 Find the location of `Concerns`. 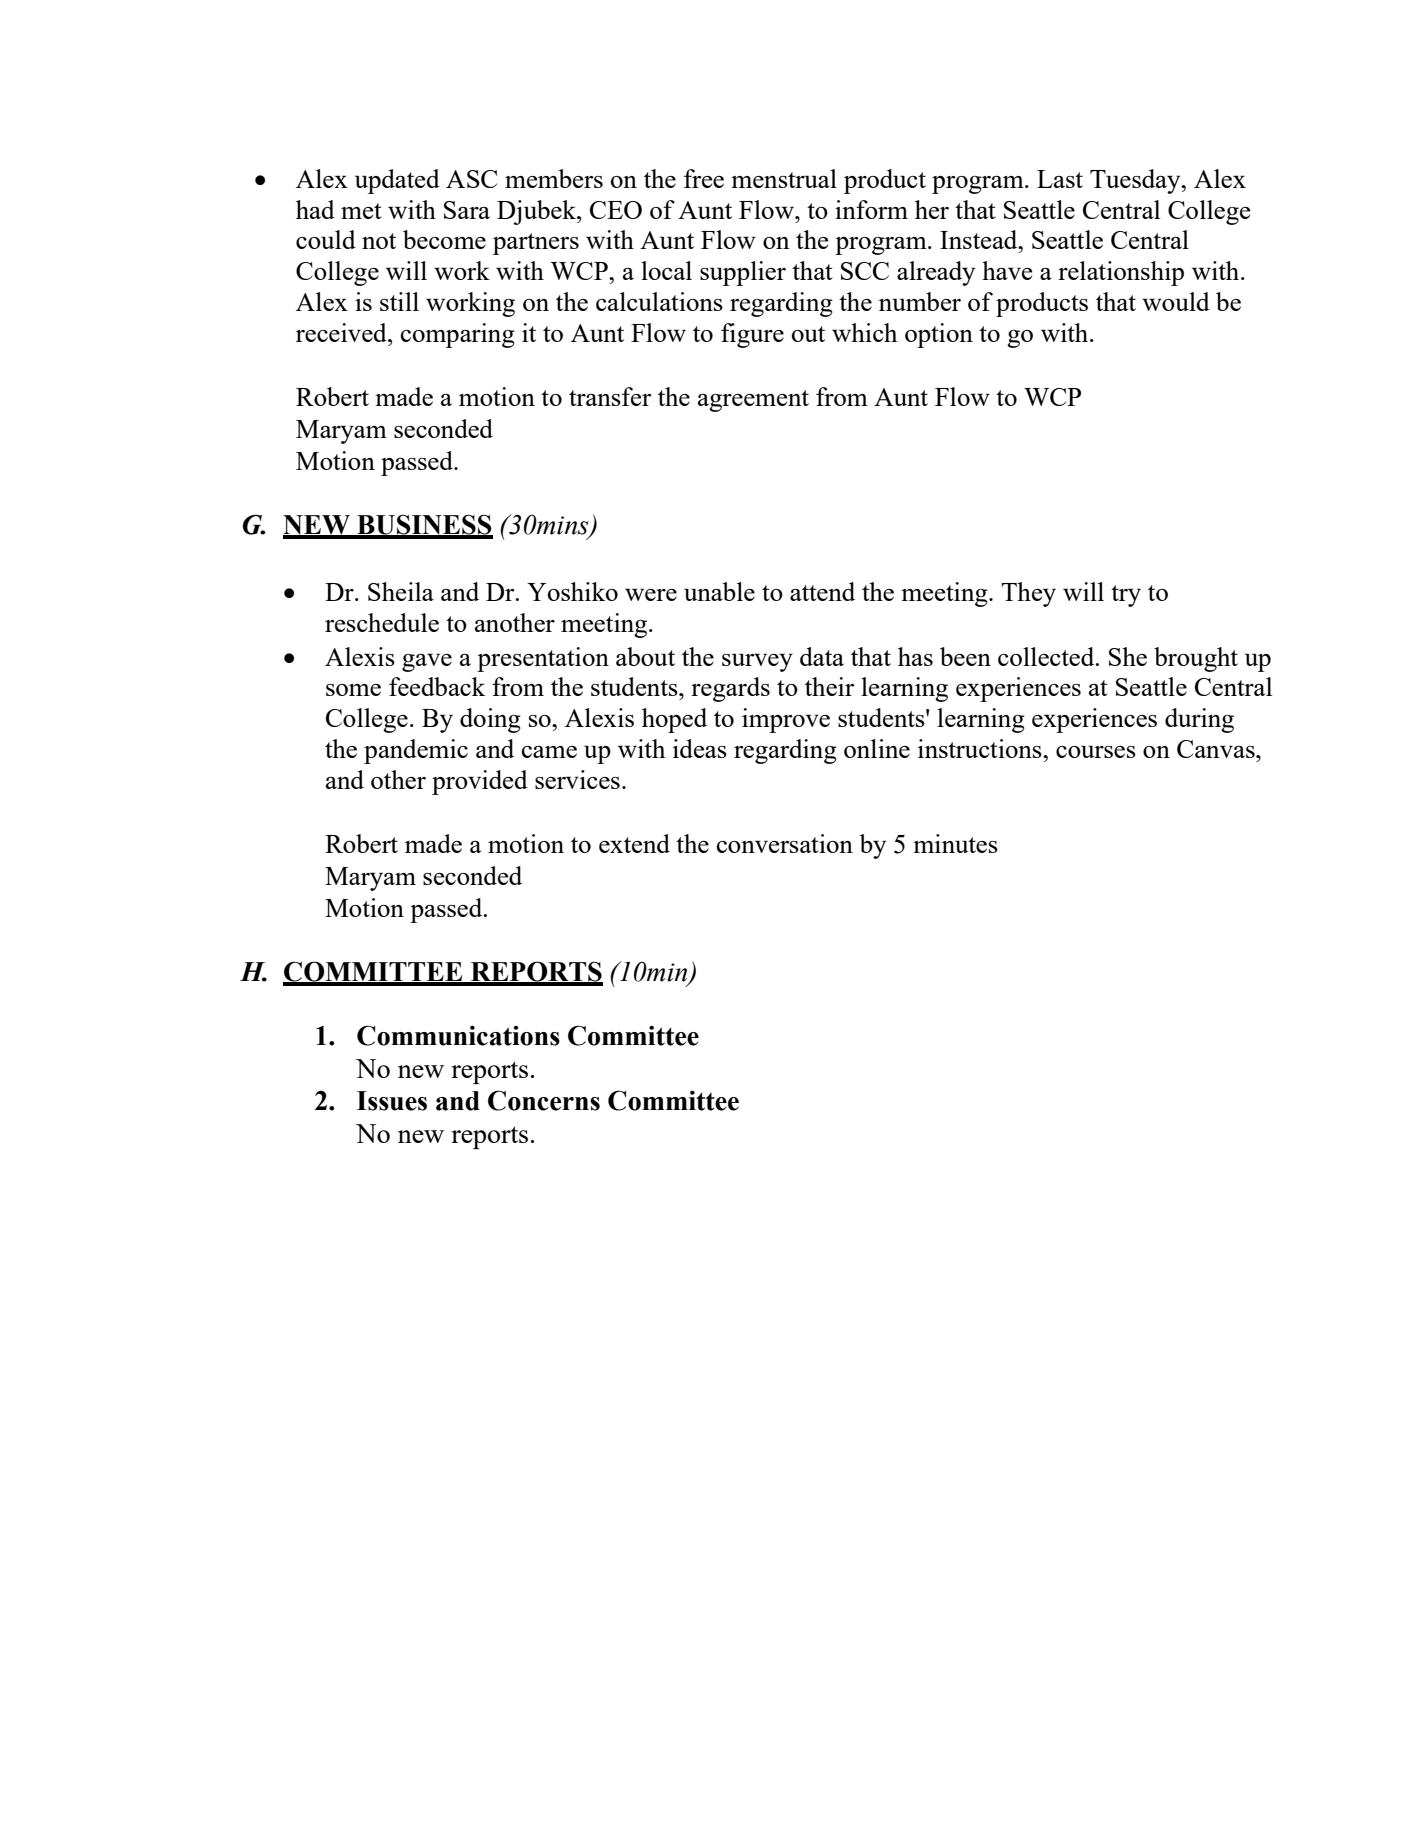

Concerns is located at coordinates (544, 1100).
